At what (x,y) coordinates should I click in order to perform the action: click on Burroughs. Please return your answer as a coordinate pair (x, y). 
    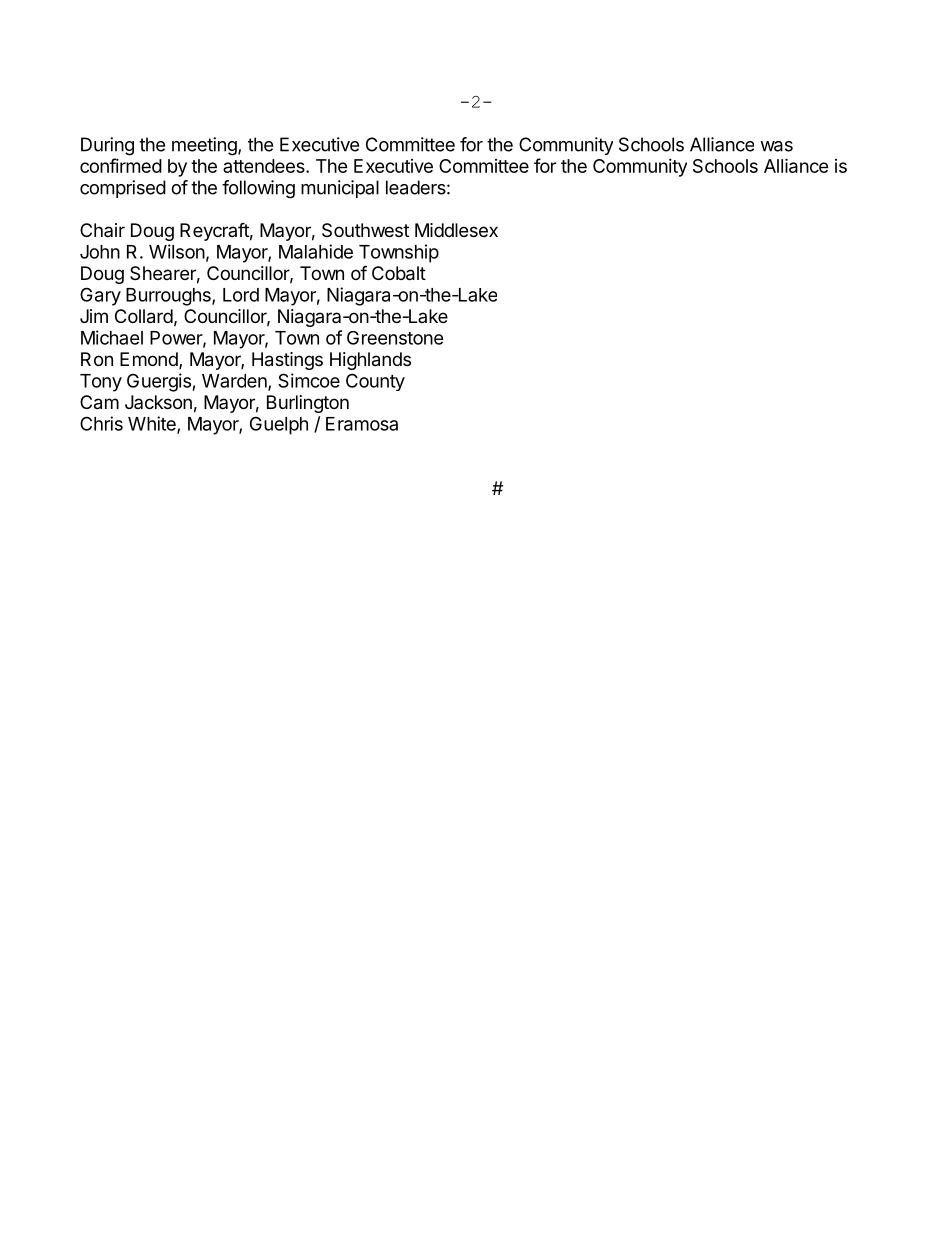
    Looking at the image, I should click on (169, 297).
